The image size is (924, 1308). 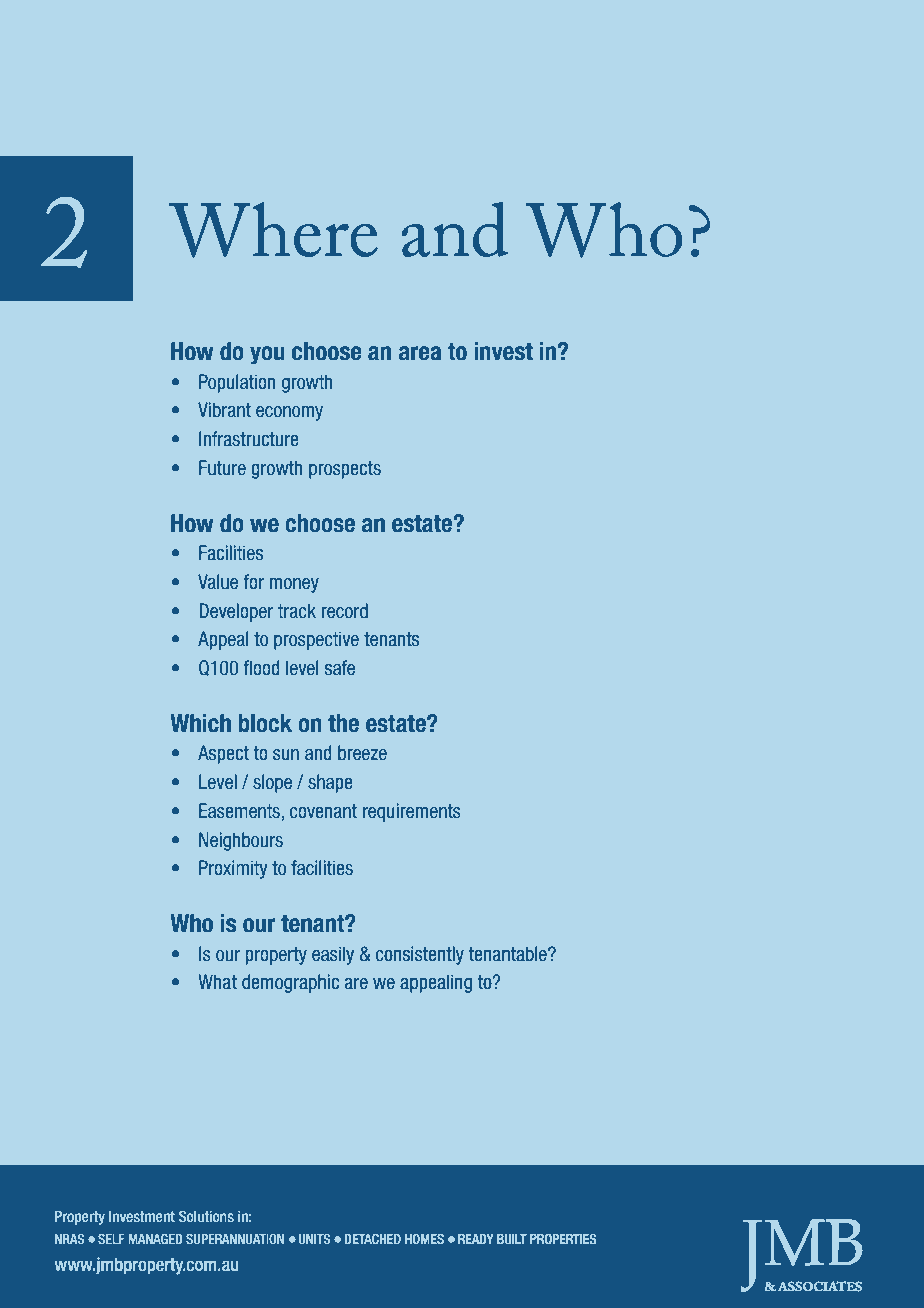 What do you see at coordinates (476, 1239) in the document?
I see `READY` at bounding box center [476, 1239].
